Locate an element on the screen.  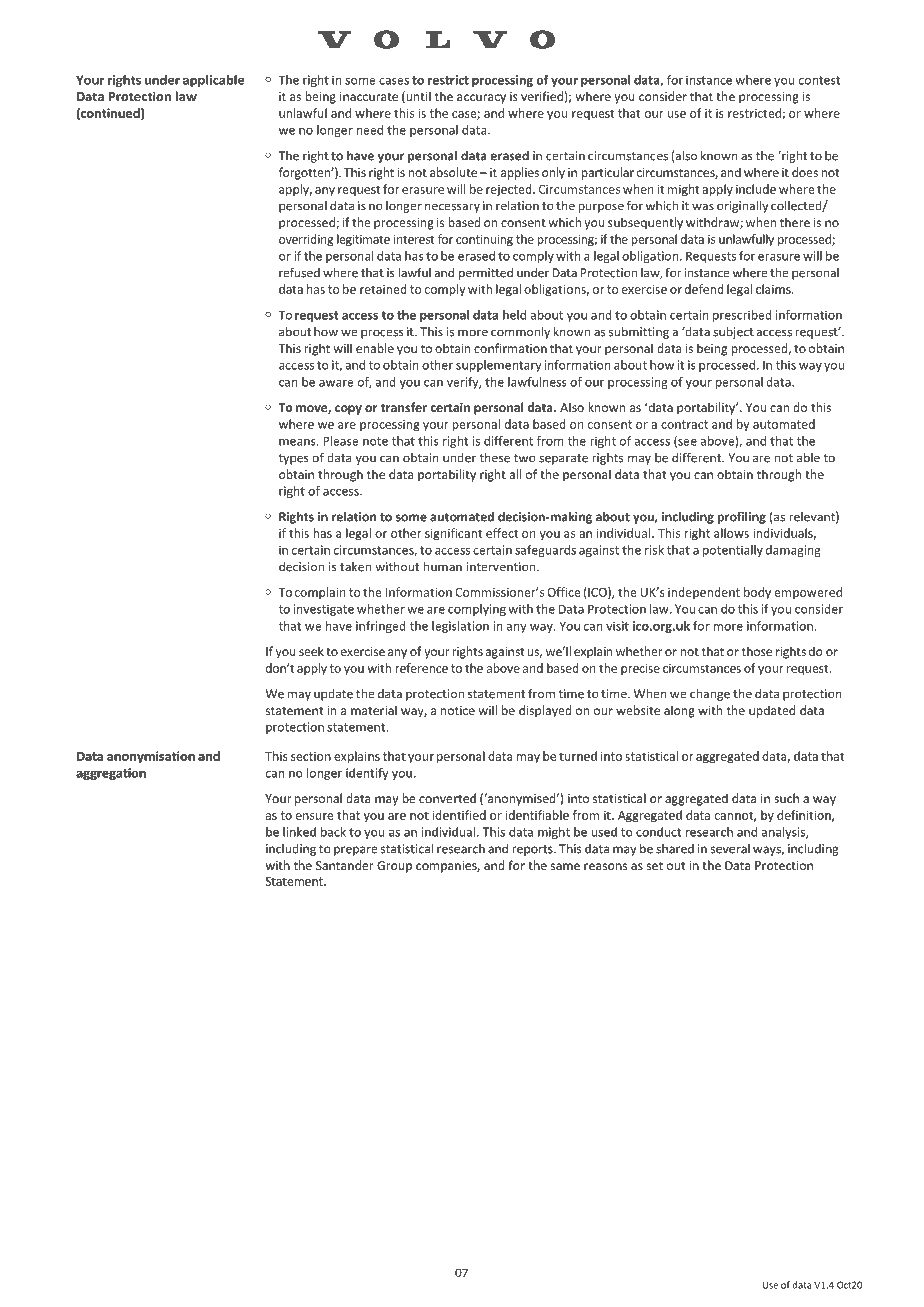
profiling is located at coordinates (742, 517).
